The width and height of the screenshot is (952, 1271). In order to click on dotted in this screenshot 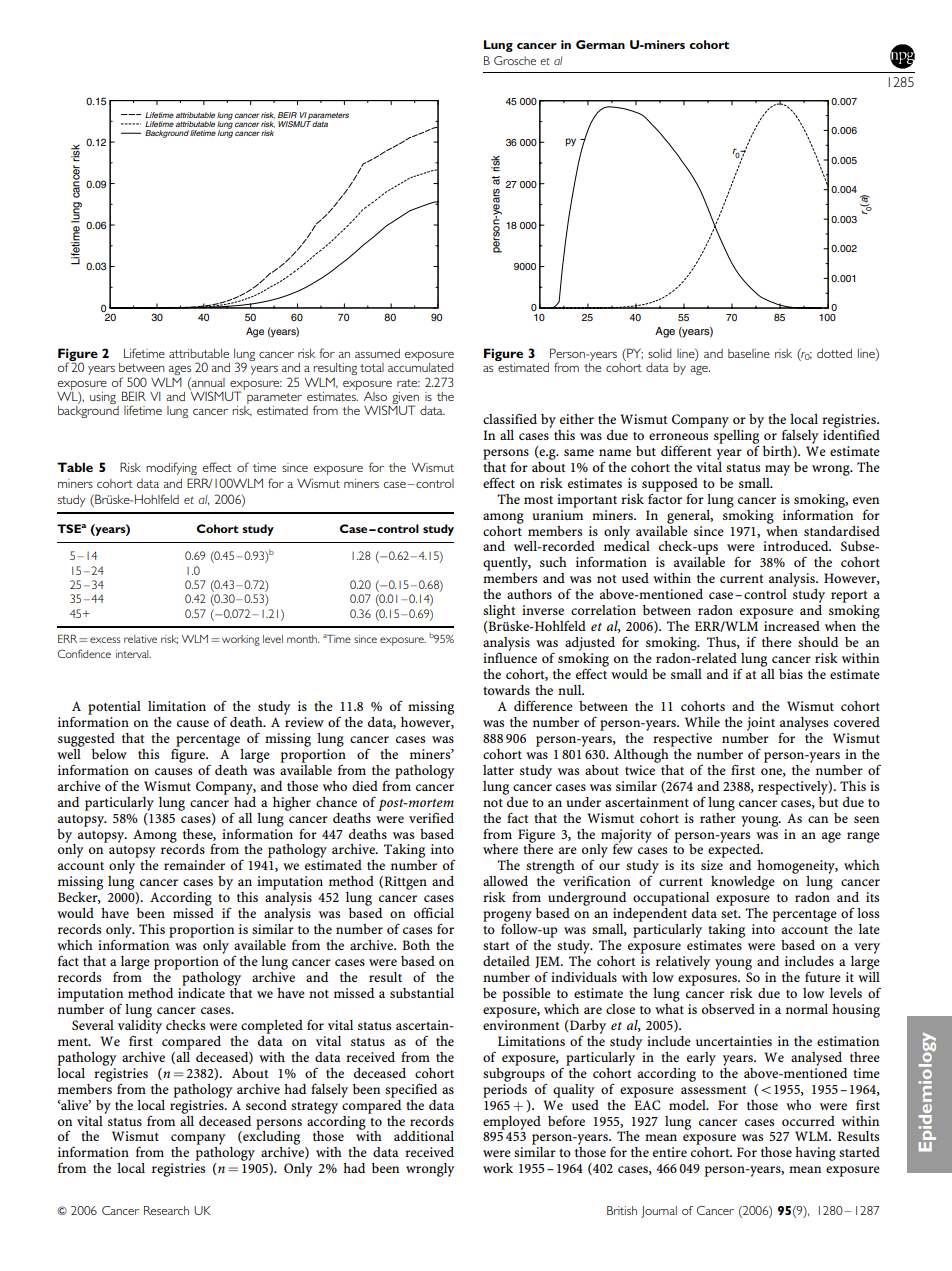, I will do `click(834, 353)`.
